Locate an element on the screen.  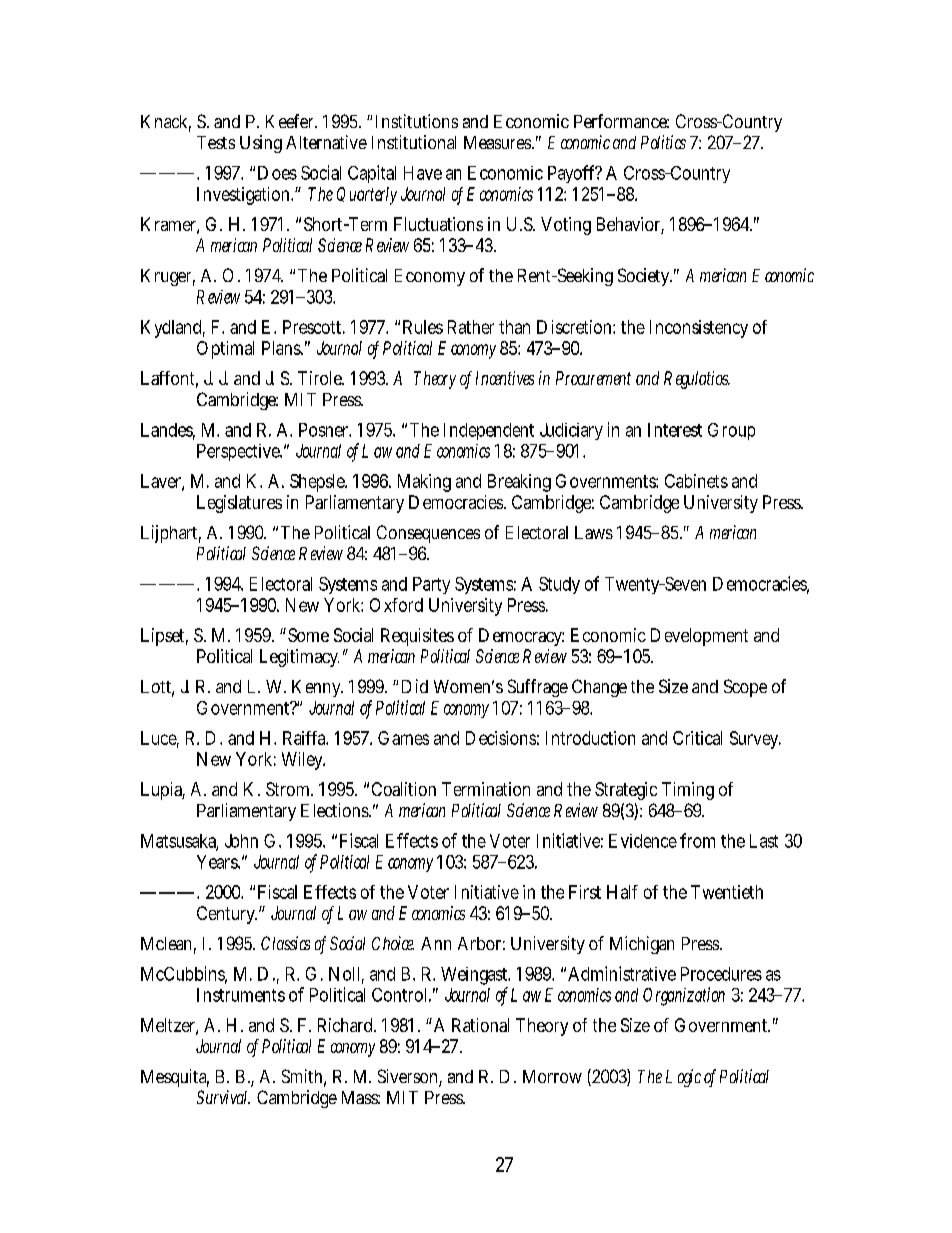
Decisions is located at coordinates (502, 738).
